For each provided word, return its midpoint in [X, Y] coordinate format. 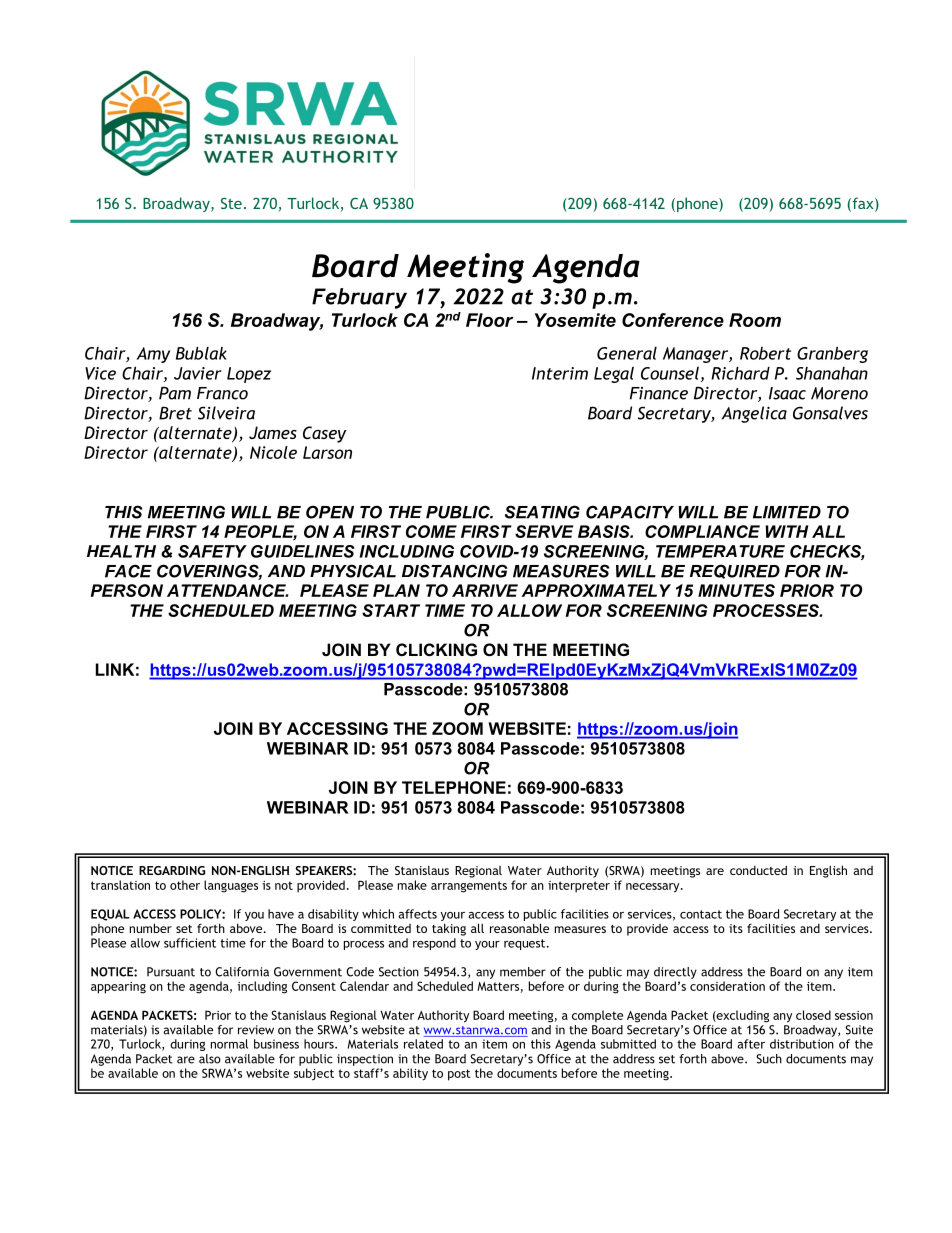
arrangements [469, 887]
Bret [175, 413]
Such [769, 1059]
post [459, 1075]
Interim [560, 373]
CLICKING [436, 649]
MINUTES [736, 590]
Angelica [754, 414]
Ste [231, 203]
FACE [128, 571]
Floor [489, 320]
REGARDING [172, 870]
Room [755, 320]
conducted [758, 870]
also [210, 1059]
